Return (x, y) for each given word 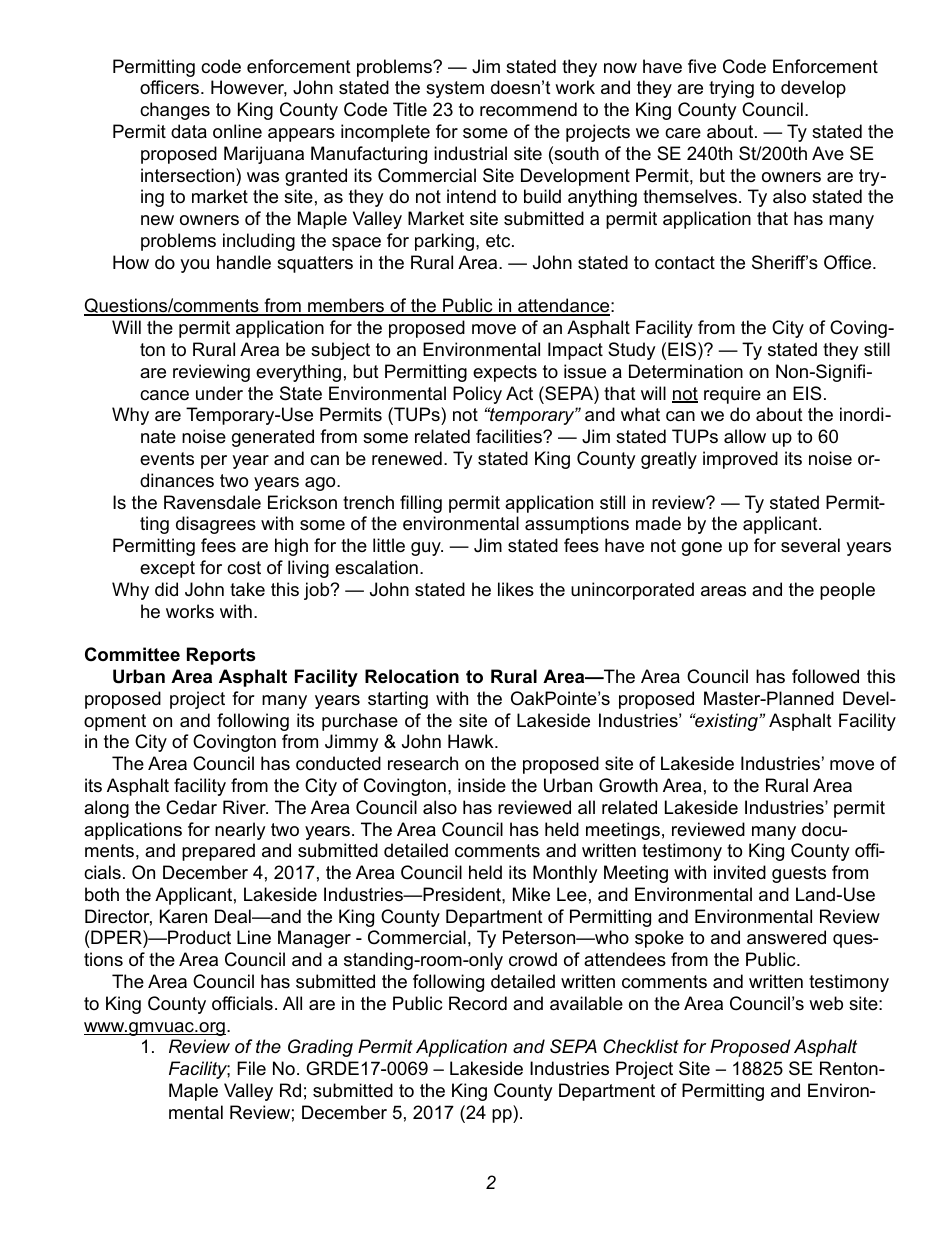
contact (685, 263)
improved (740, 460)
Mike (531, 894)
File (251, 1068)
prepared (218, 852)
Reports (221, 656)
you (194, 266)
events (167, 459)
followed (825, 676)
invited (740, 872)
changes (175, 111)
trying (731, 89)
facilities (510, 436)
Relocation (412, 676)
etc (499, 241)
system (455, 89)
